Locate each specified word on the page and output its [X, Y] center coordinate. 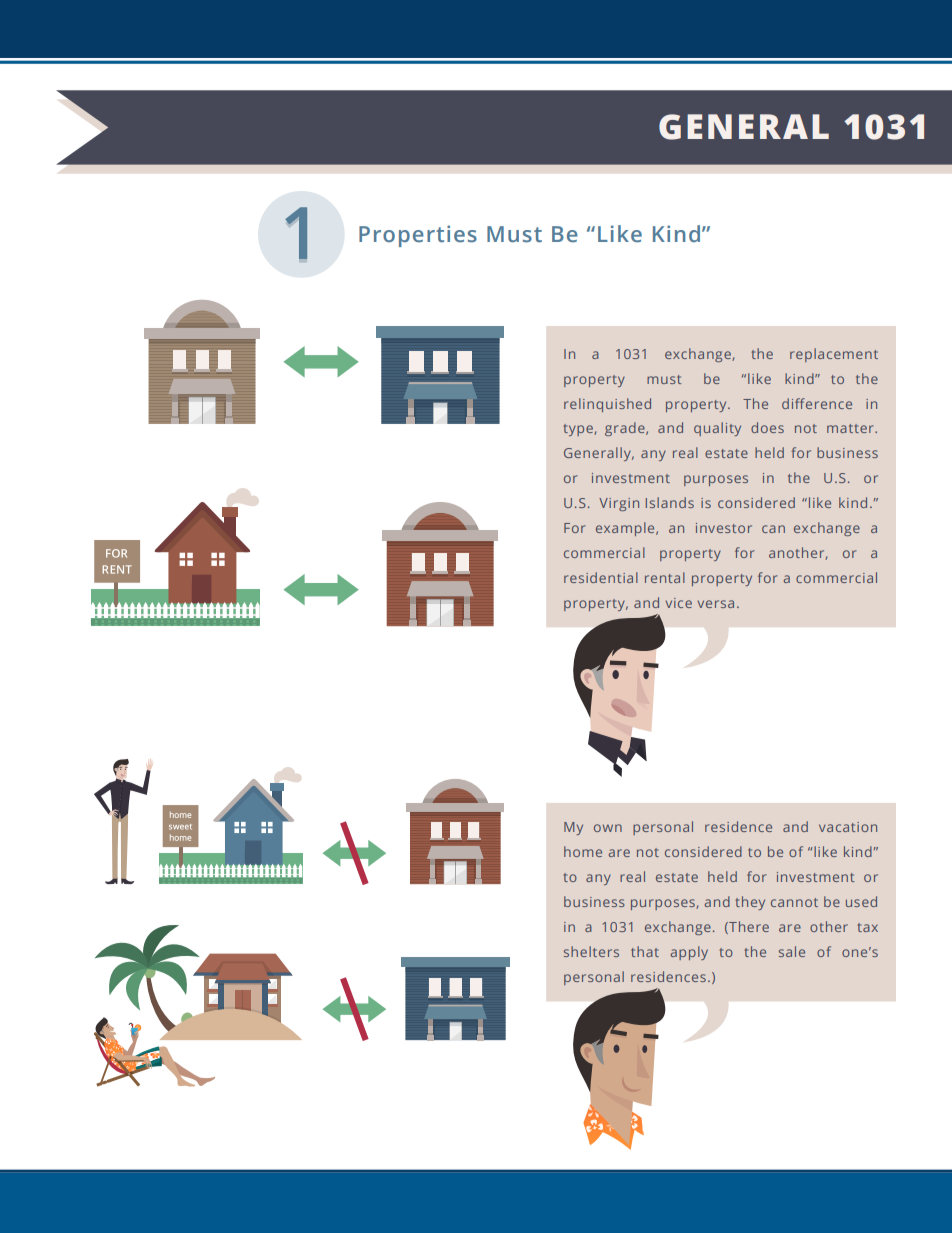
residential [601, 577]
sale [792, 951]
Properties [418, 236]
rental [665, 577]
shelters [591, 951]
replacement [834, 355]
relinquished [607, 405]
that [645, 951]
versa [716, 604]
